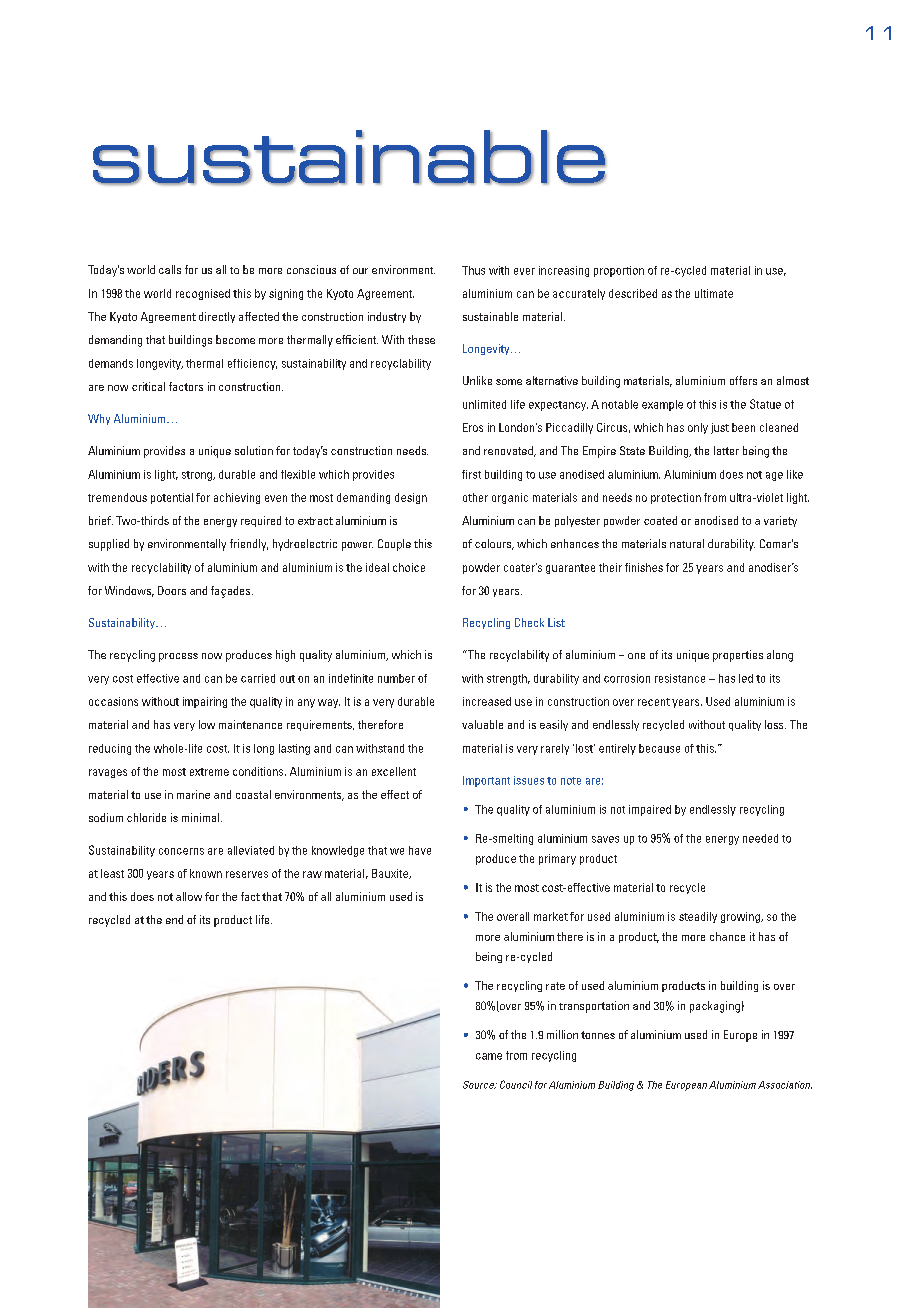  What do you see at coordinates (687, 543) in the screenshot?
I see `natural` at bounding box center [687, 543].
